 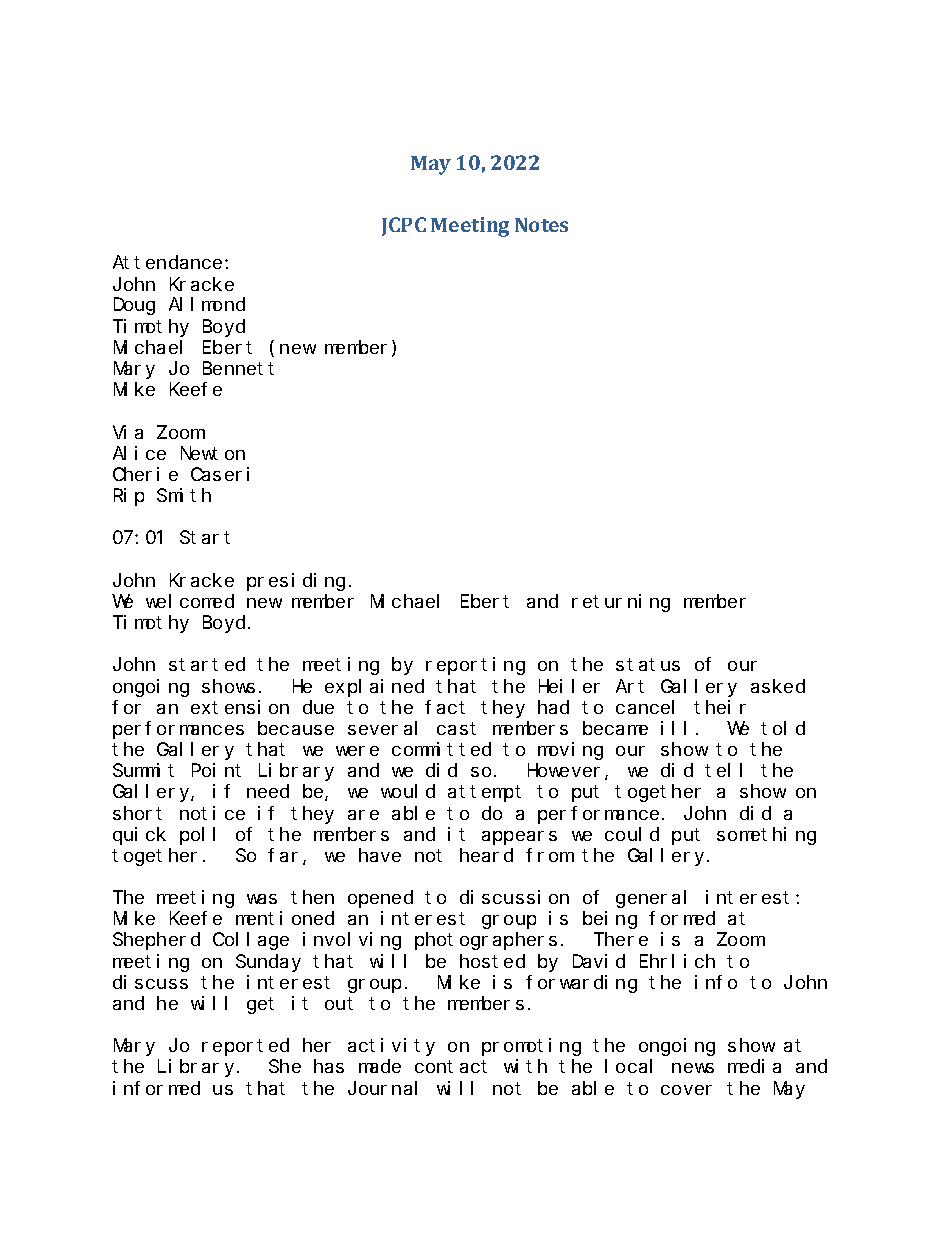 I want to click on reported, so click(x=245, y=1047).
